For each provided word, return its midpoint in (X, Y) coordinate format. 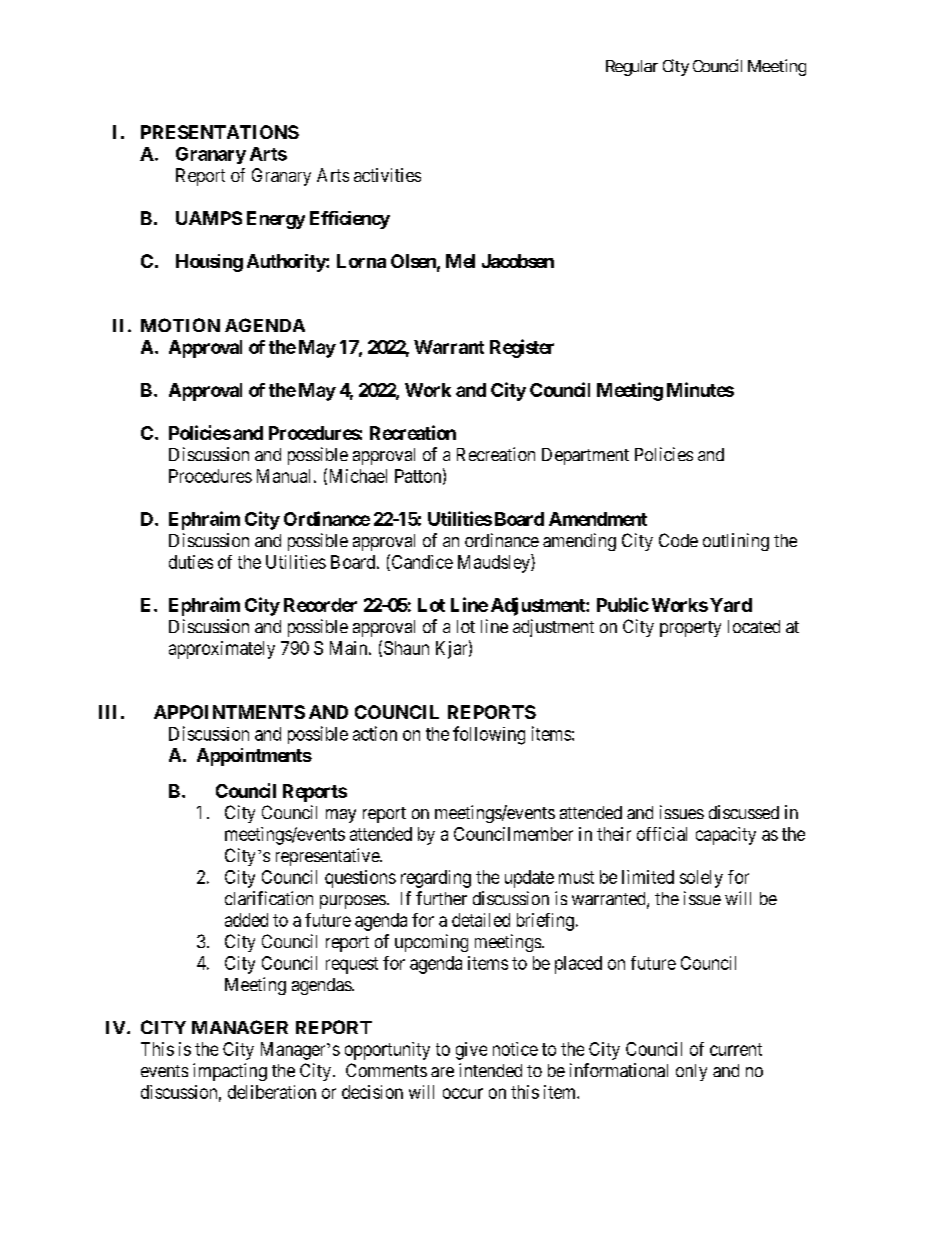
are (442, 1072)
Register (522, 348)
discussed (744, 812)
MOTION (180, 325)
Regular (632, 68)
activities (387, 175)
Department (585, 456)
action (375, 733)
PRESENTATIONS (220, 132)
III (107, 712)
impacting (230, 1072)
